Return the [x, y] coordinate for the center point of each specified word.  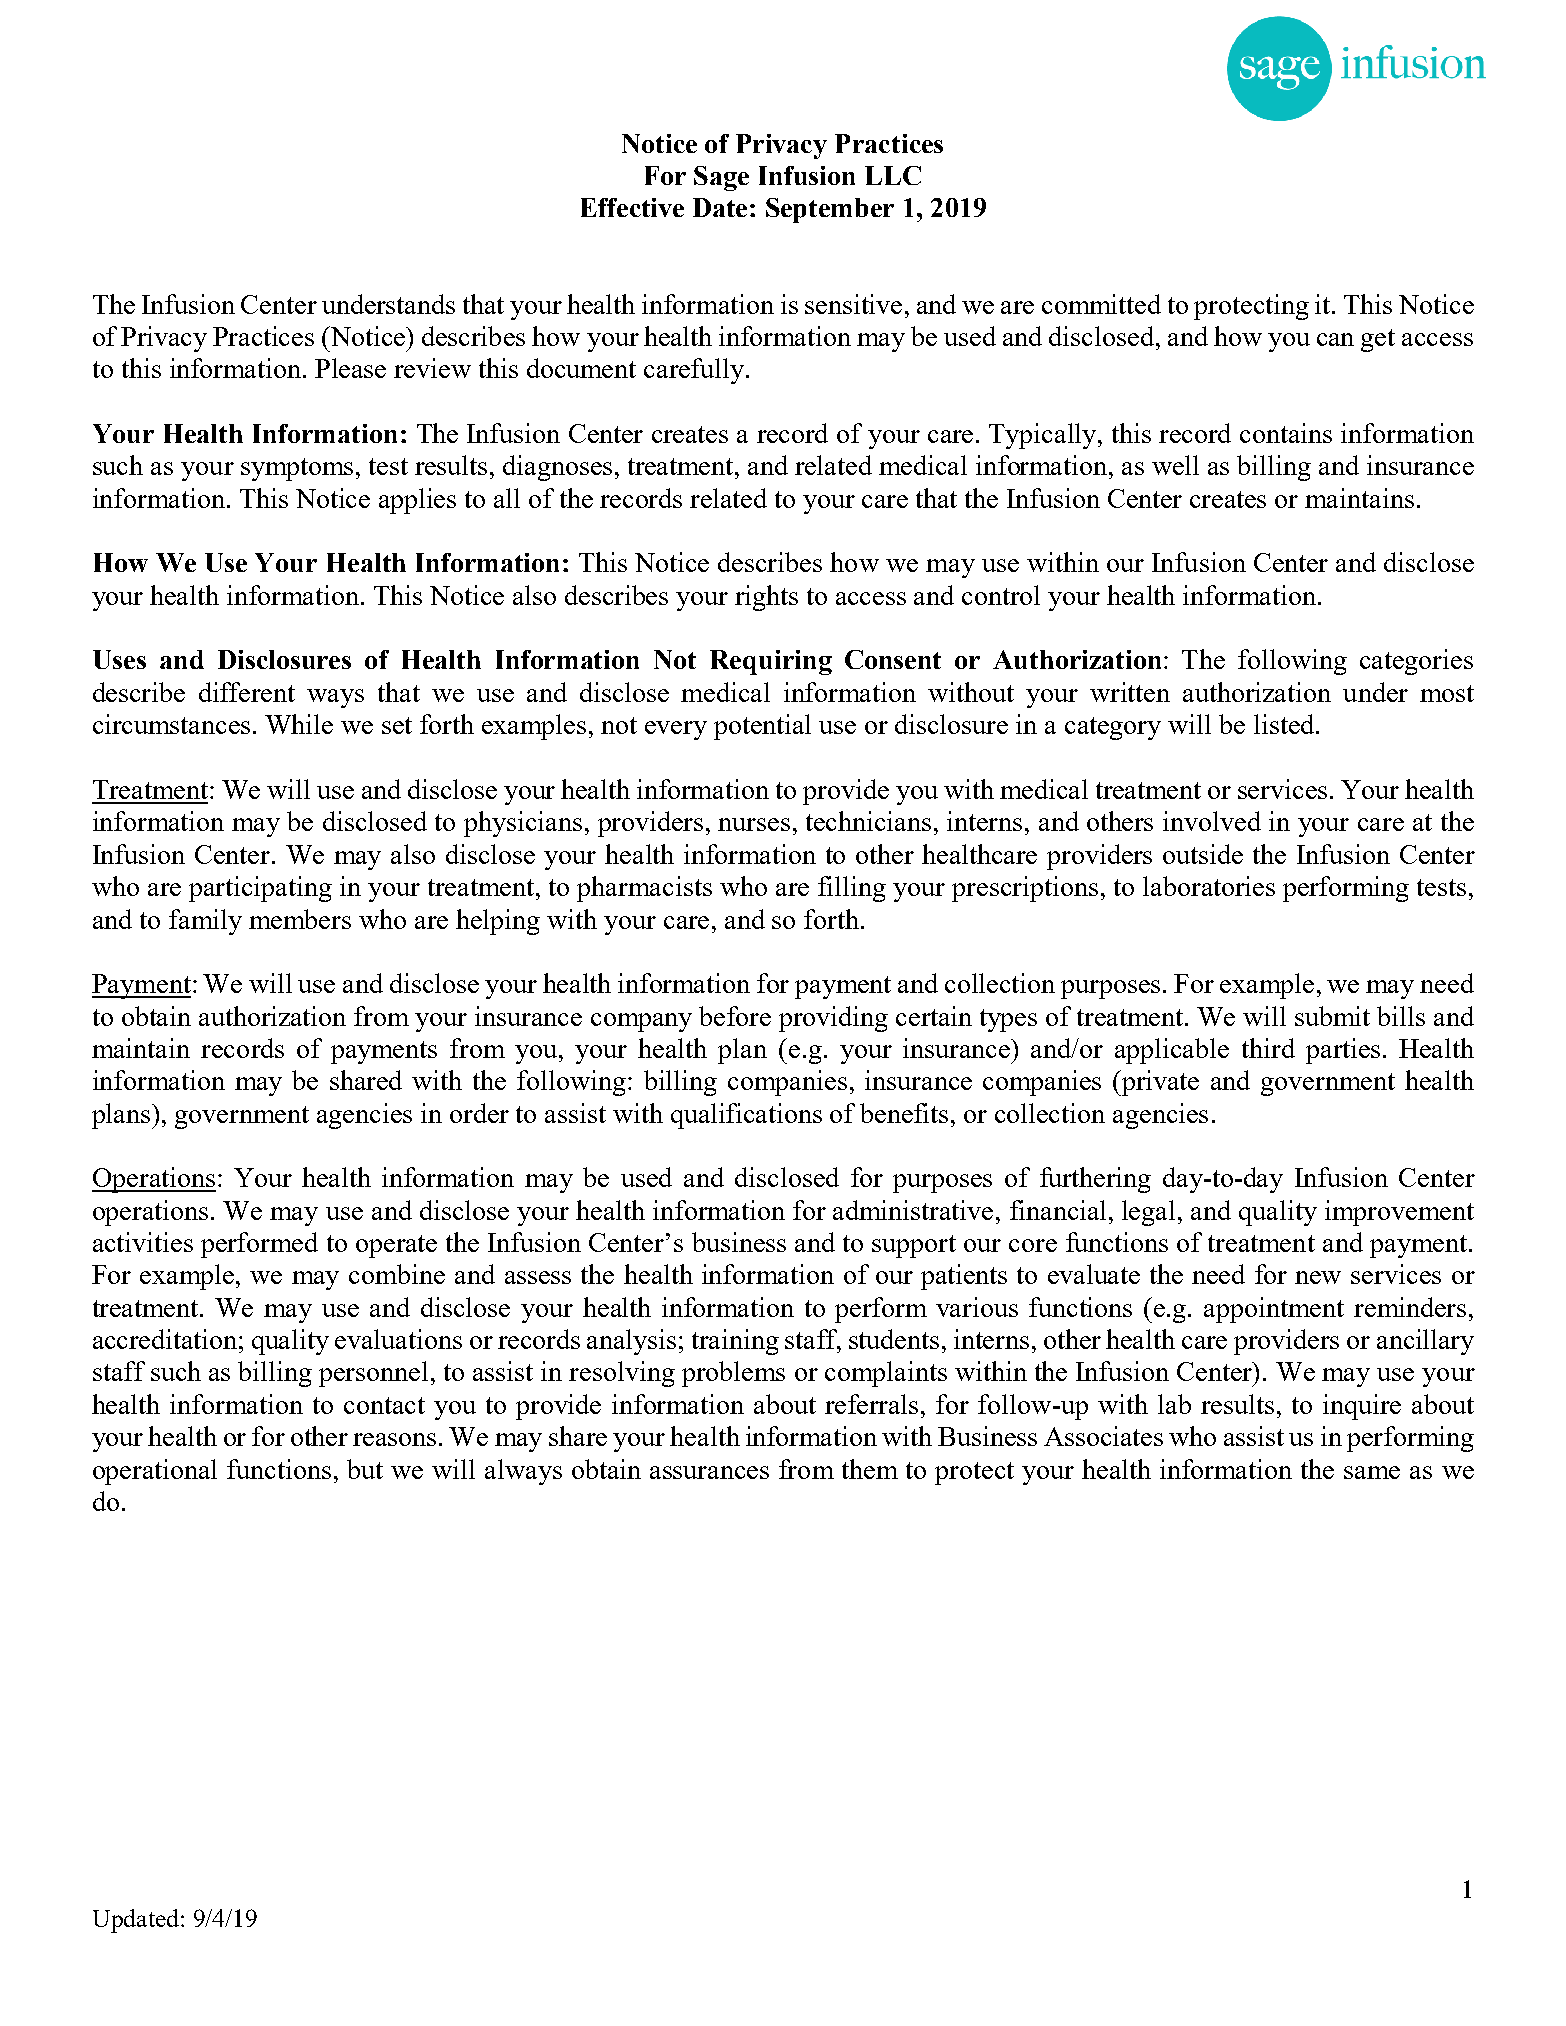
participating [260, 889]
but [365, 1469]
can [1335, 339]
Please [350, 368]
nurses [754, 824]
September [830, 210]
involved [1212, 821]
